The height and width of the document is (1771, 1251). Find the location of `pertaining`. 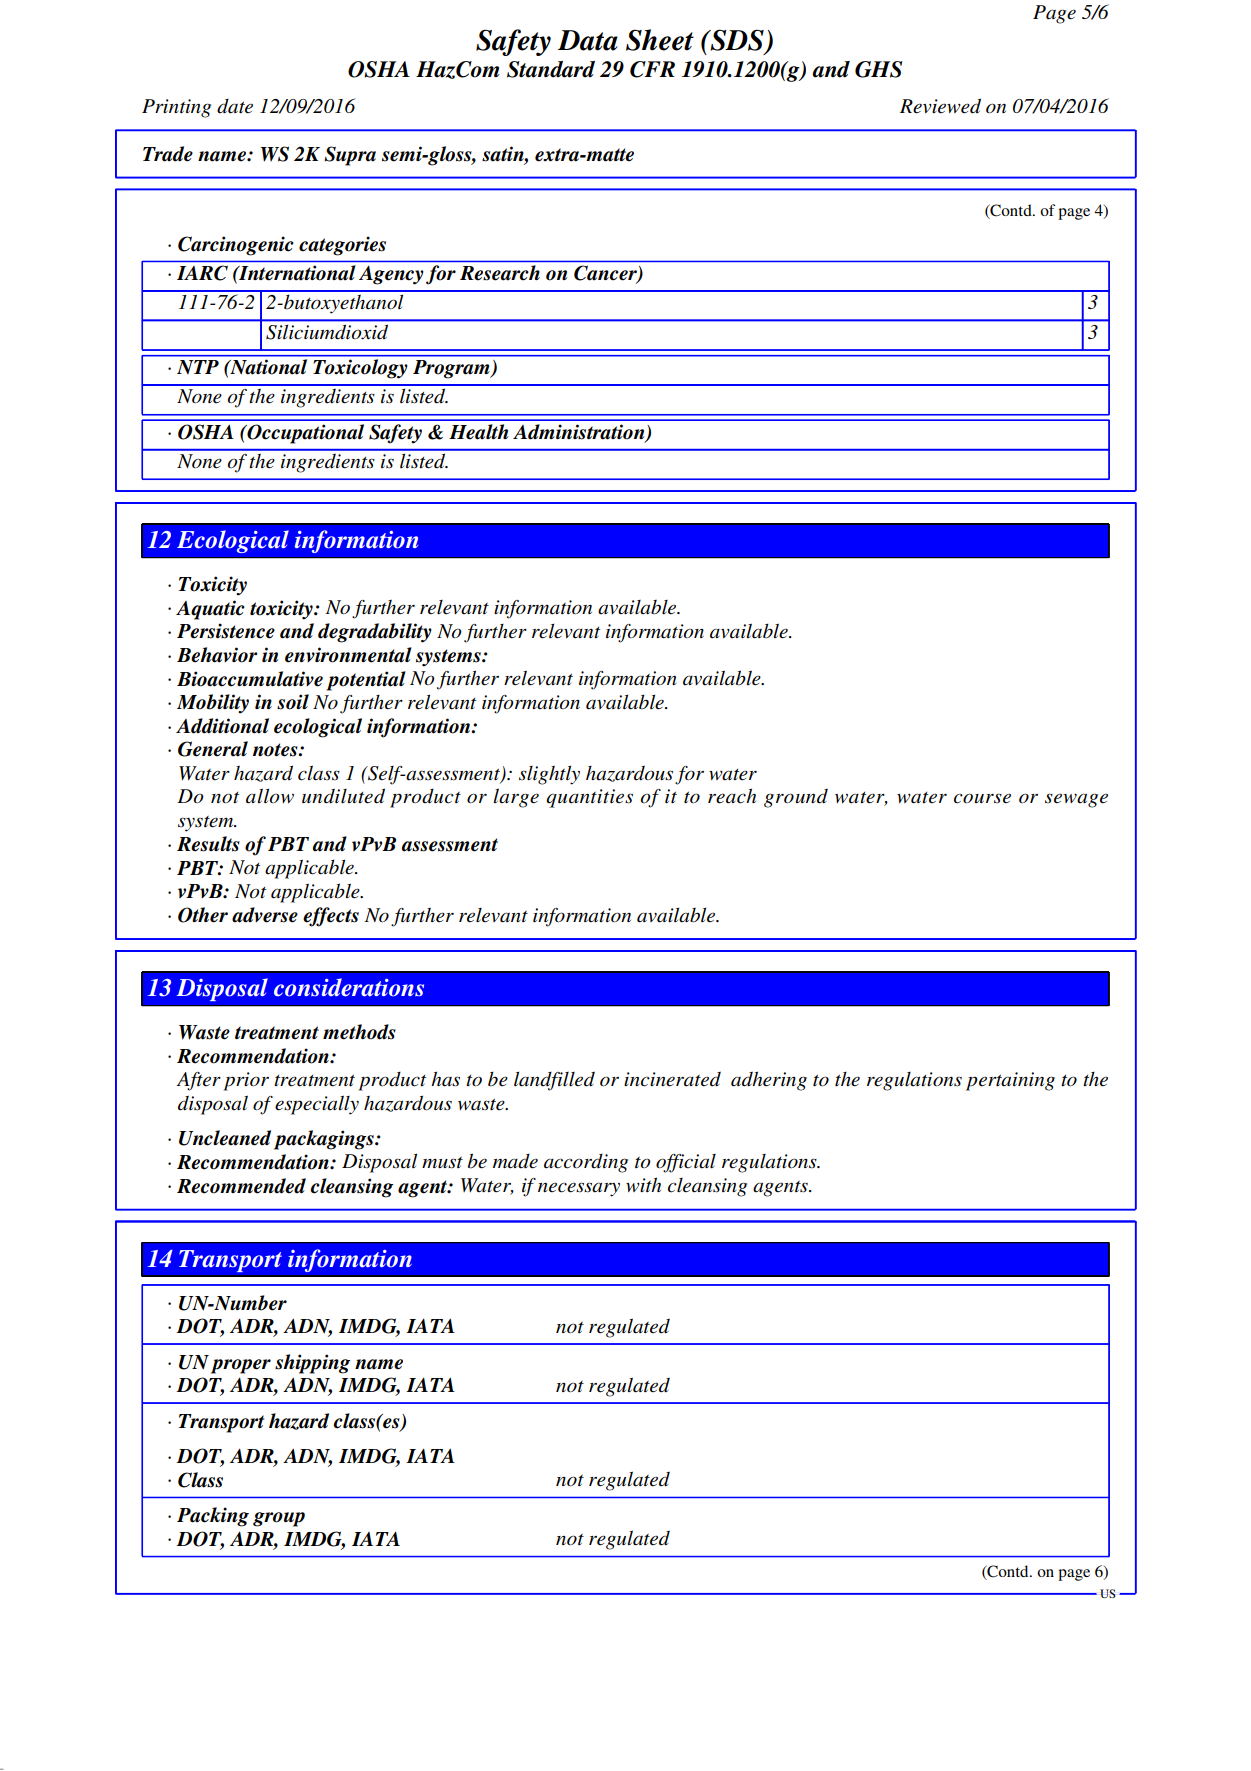

pertaining is located at coordinates (1010, 1081).
